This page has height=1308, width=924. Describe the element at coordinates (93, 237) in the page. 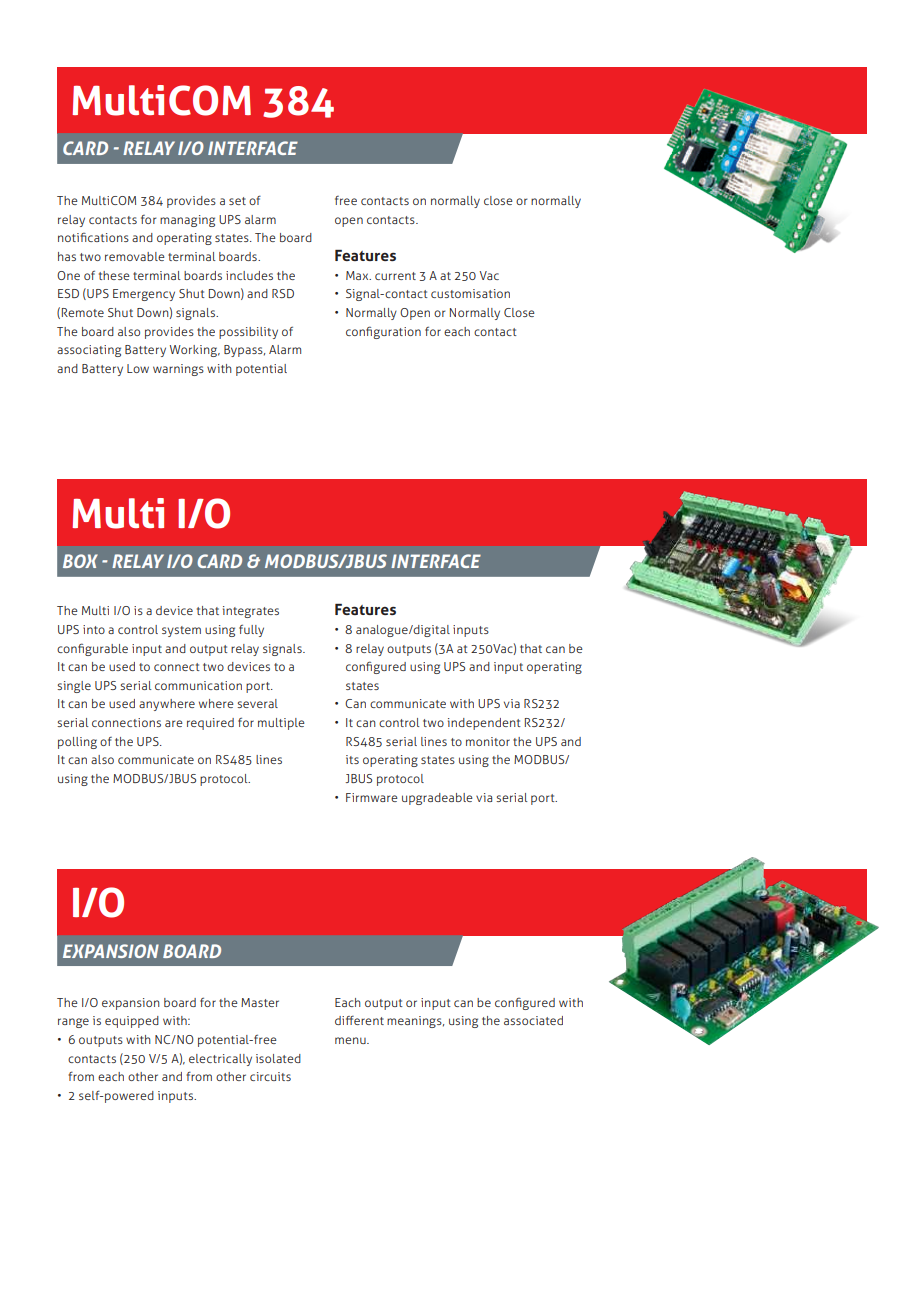

I see `notifications` at that location.
